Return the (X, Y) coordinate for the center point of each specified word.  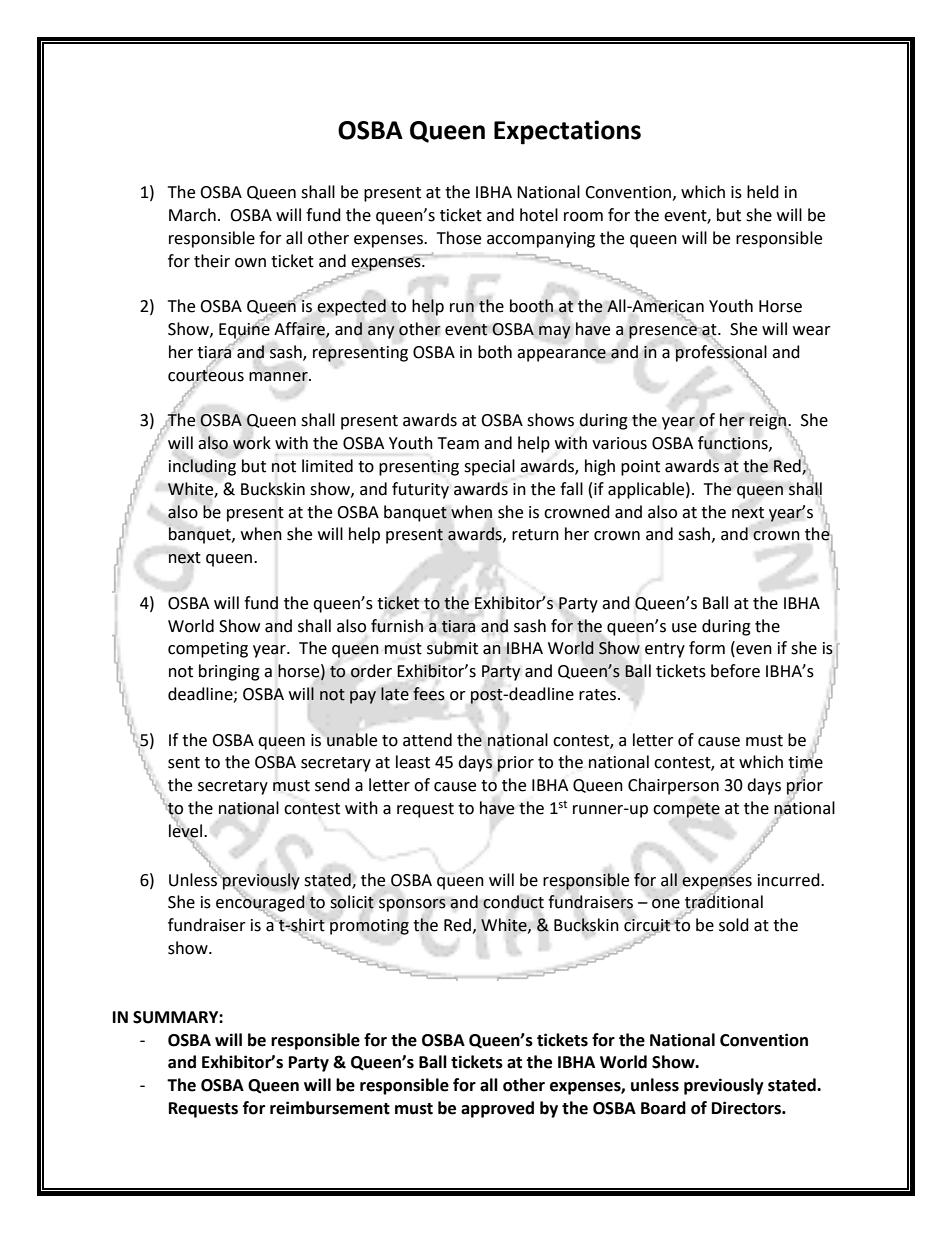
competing (208, 650)
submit (452, 648)
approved (497, 1109)
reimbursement (330, 1108)
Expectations (567, 132)
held (763, 192)
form (707, 648)
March (192, 215)
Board (663, 1108)
